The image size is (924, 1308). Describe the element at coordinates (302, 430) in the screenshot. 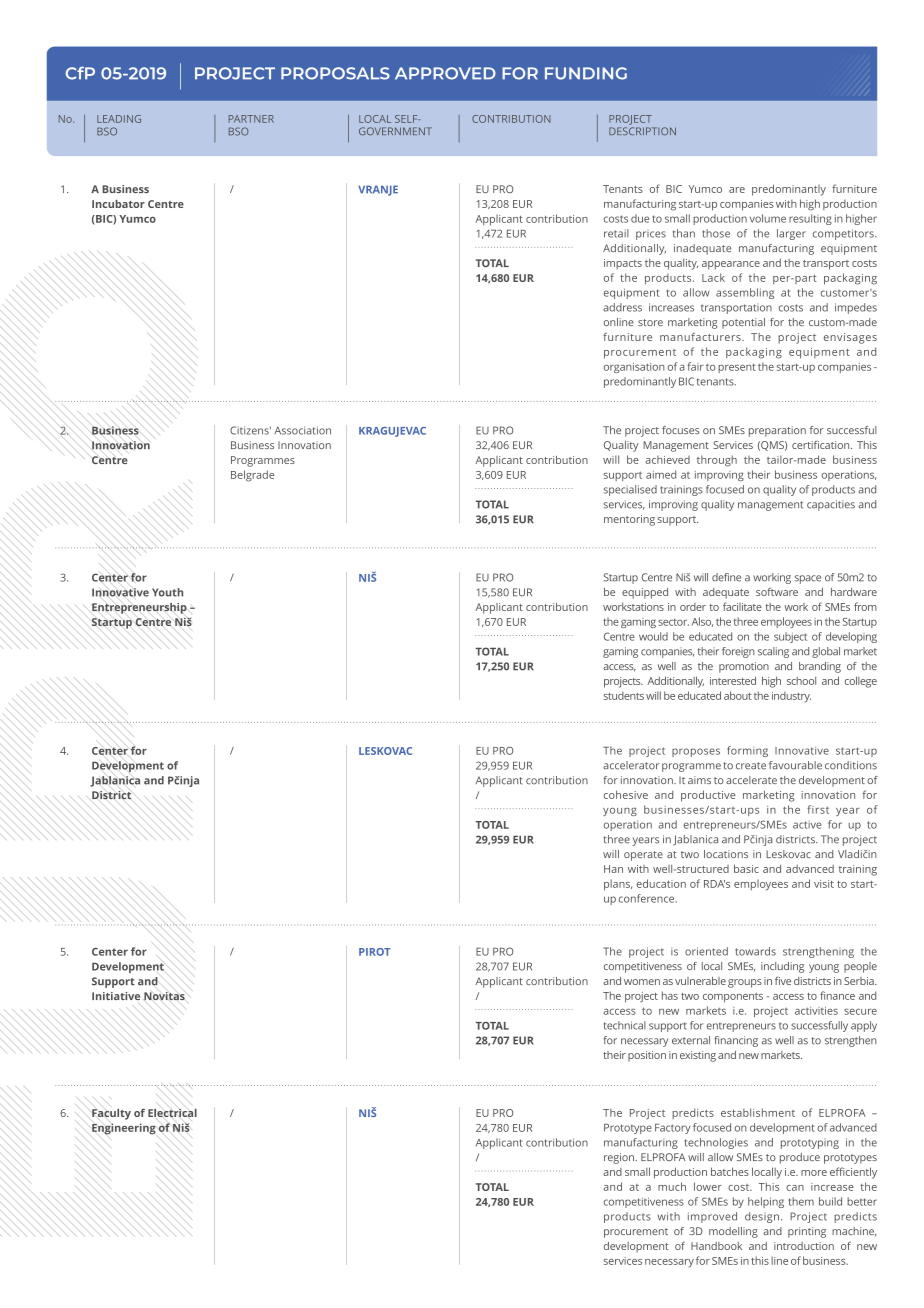

I see `Association` at that location.
